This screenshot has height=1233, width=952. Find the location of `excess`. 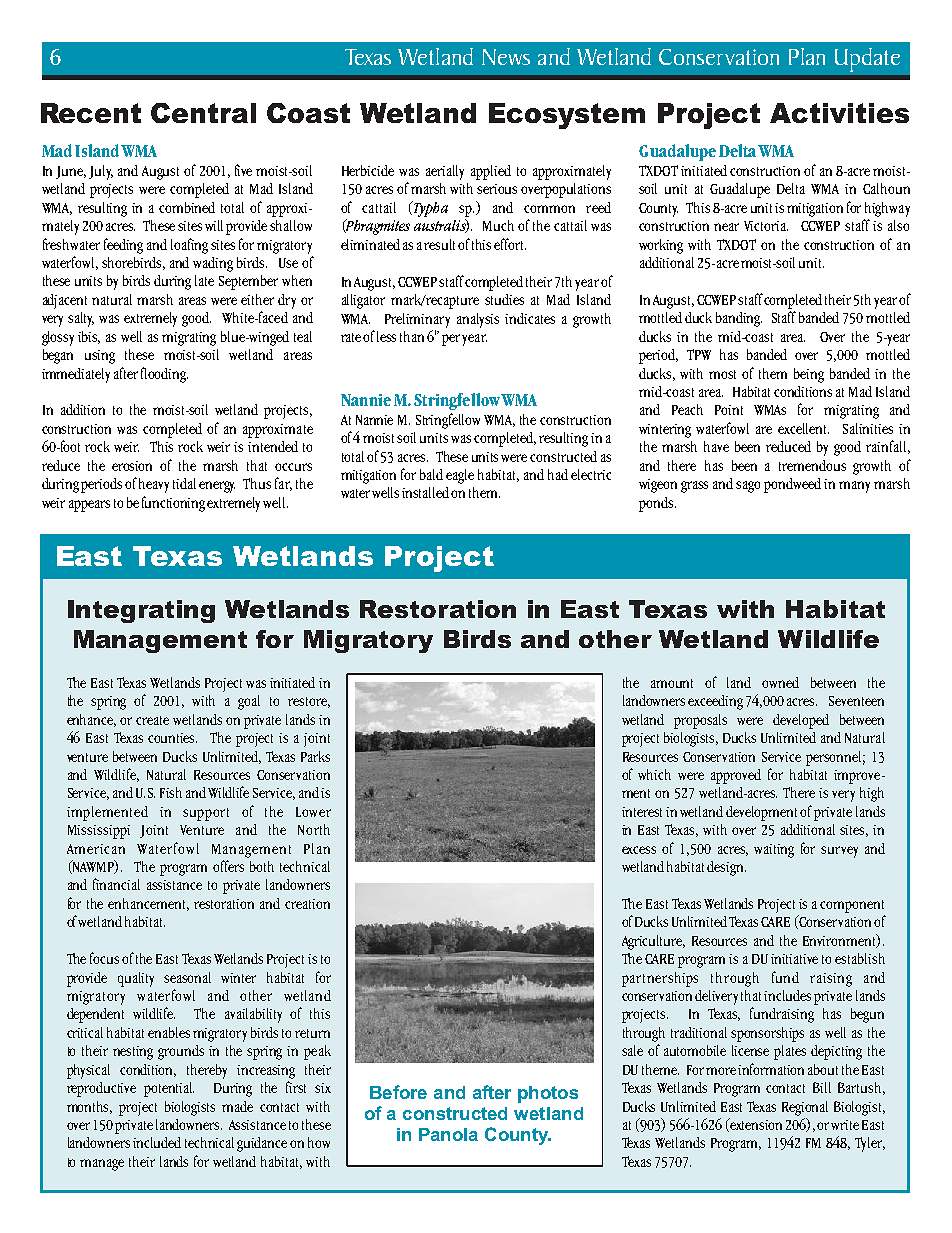

excess is located at coordinates (639, 850).
